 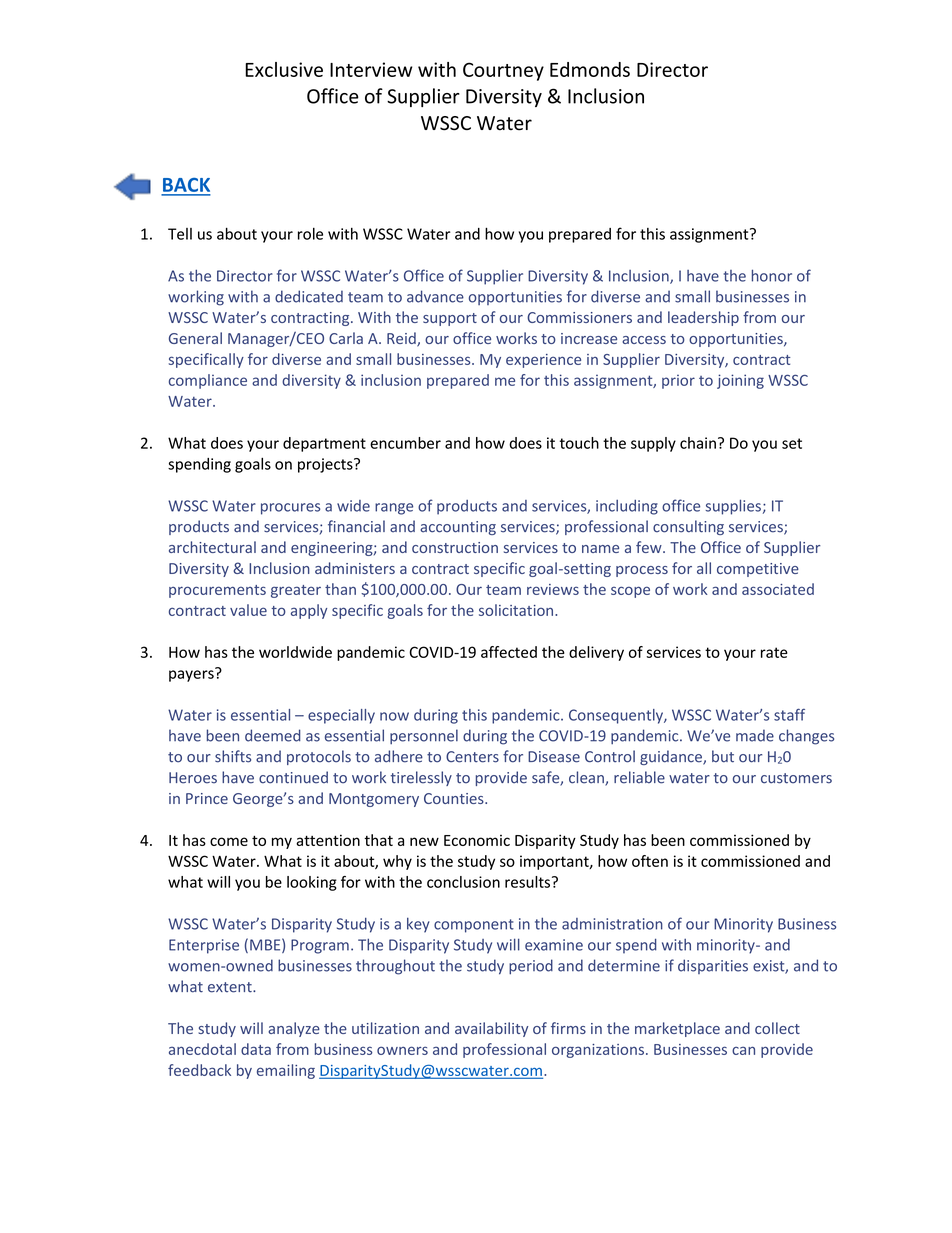 What do you see at coordinates (284, 69) in the screenshot?
I see `Exclusive` at bounding box center [284, 69].
